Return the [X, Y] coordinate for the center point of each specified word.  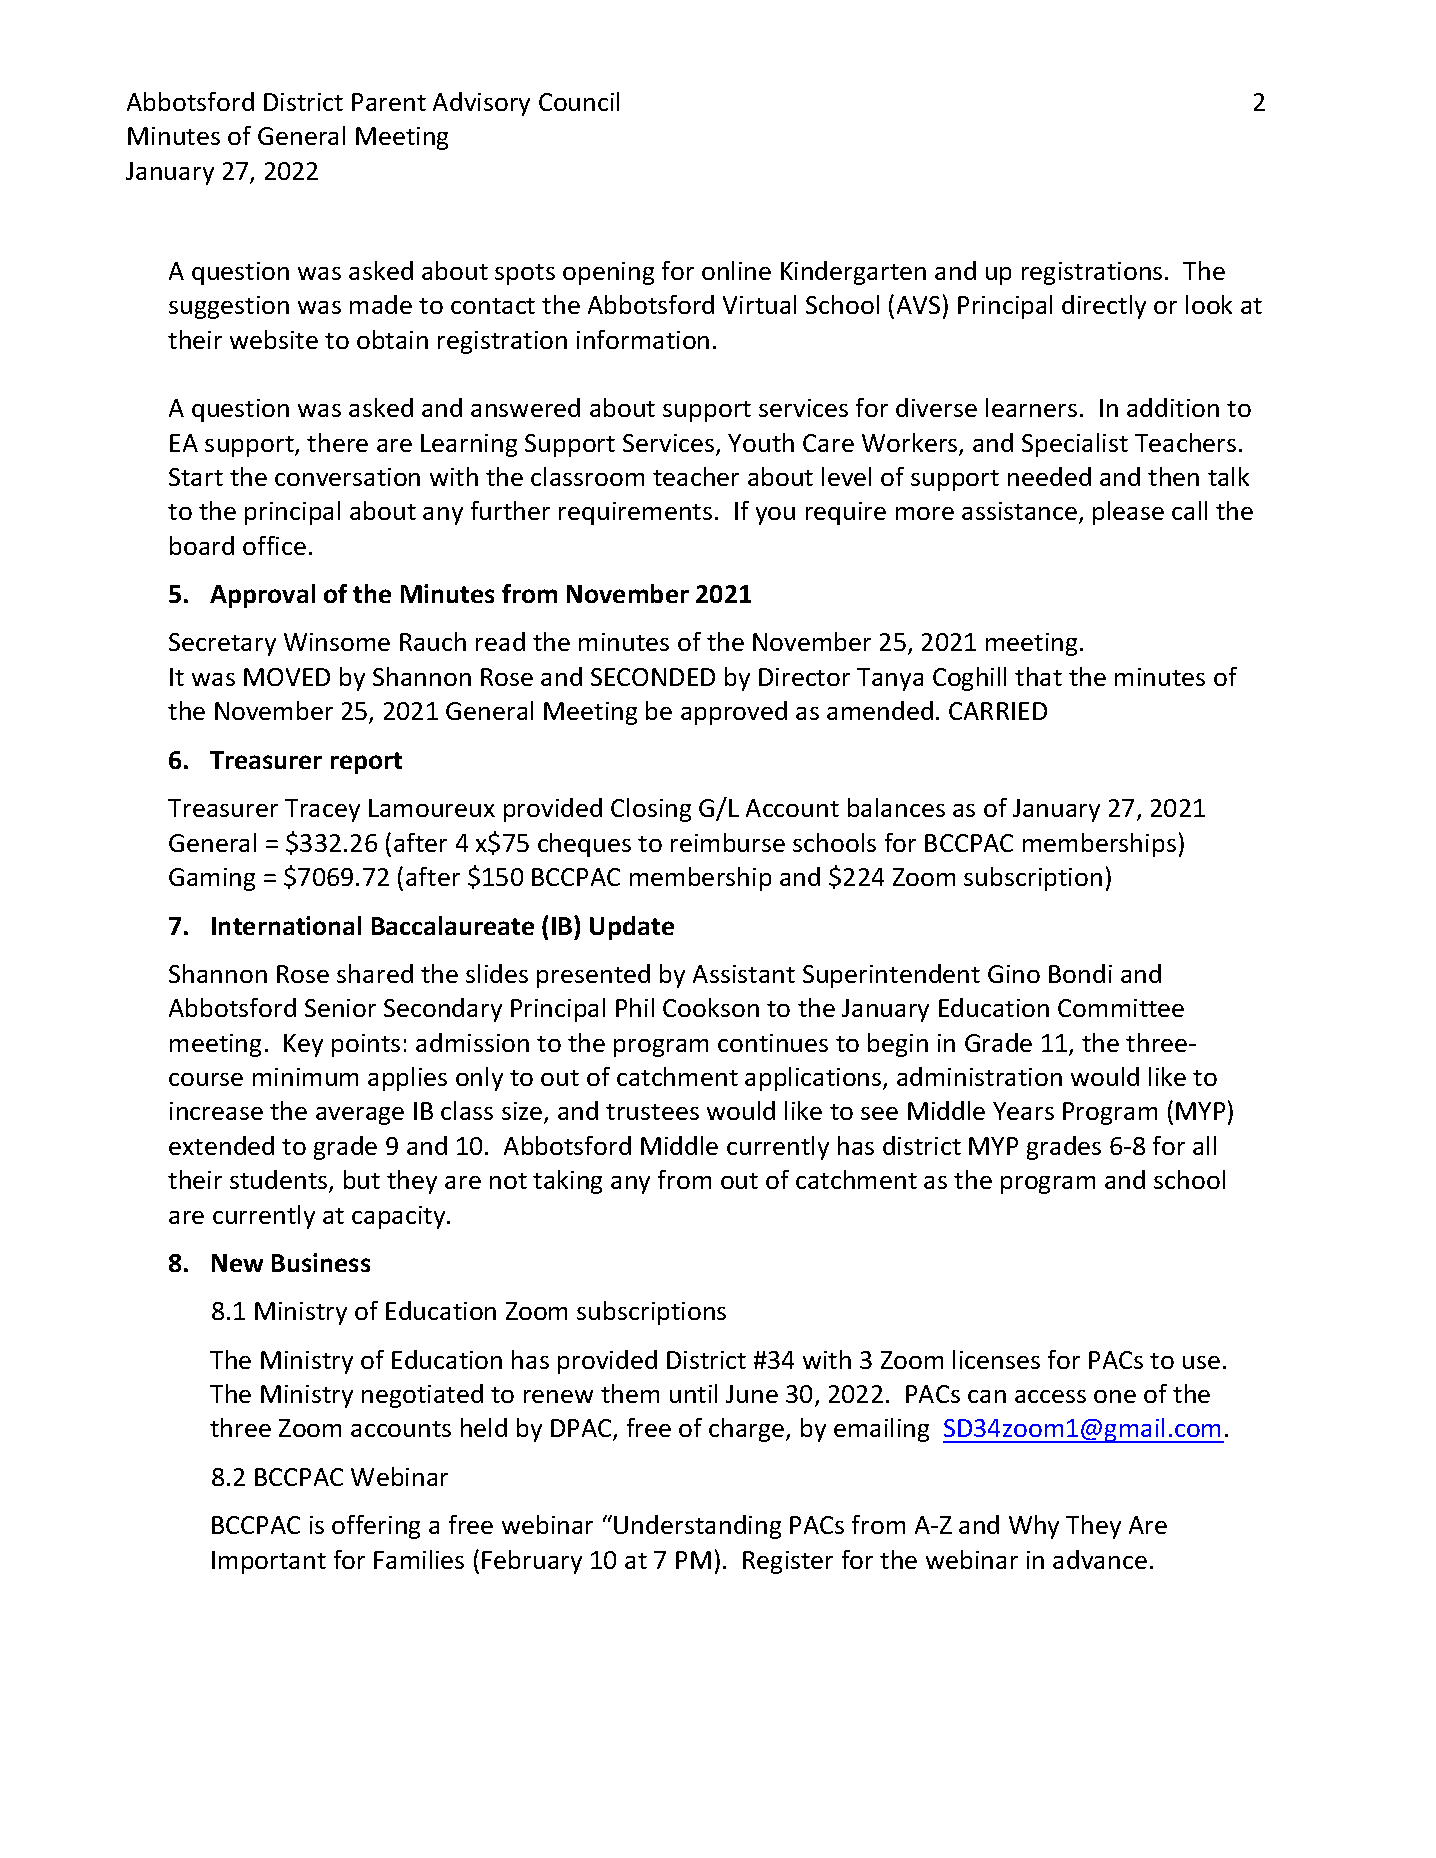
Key [303, 1045]
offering [376, 1527]
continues [773, 1043]
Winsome [337, 642]
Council [579, 101]
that [1038, 676]
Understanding [697, 1527]
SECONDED [653, 677]
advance [1100, 1559]
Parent [389, 102]
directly [1104, 307]
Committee [1121, 1008]
